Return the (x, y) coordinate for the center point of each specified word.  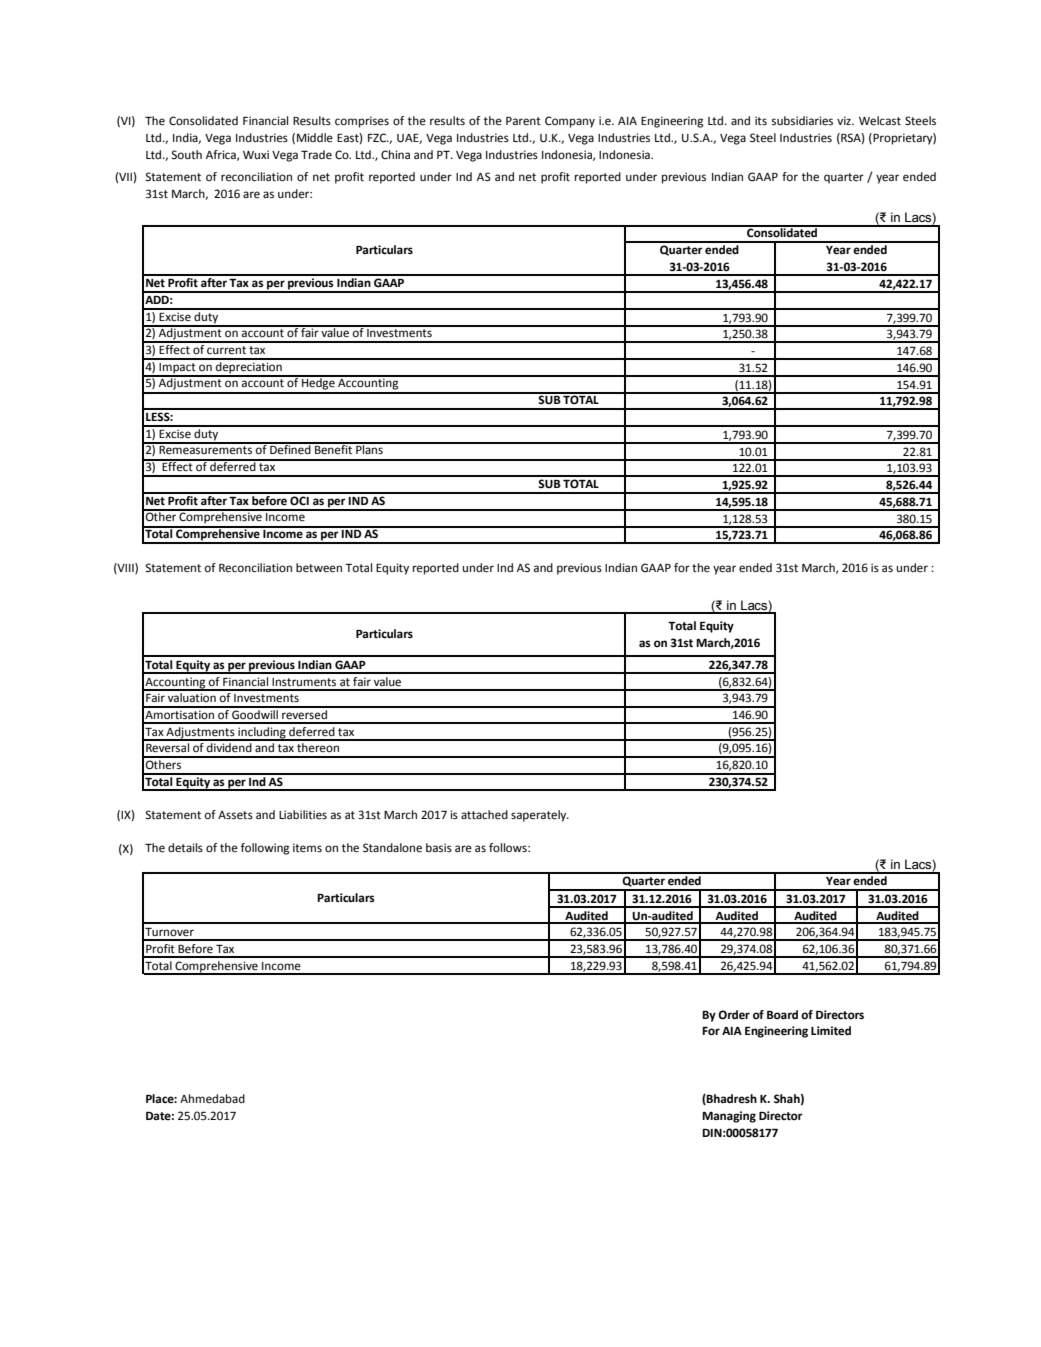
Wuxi (256, 154)
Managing (729, 1117)
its (761, 121)
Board (782, 1014)
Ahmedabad (212, 1099)
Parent (523, 121)
